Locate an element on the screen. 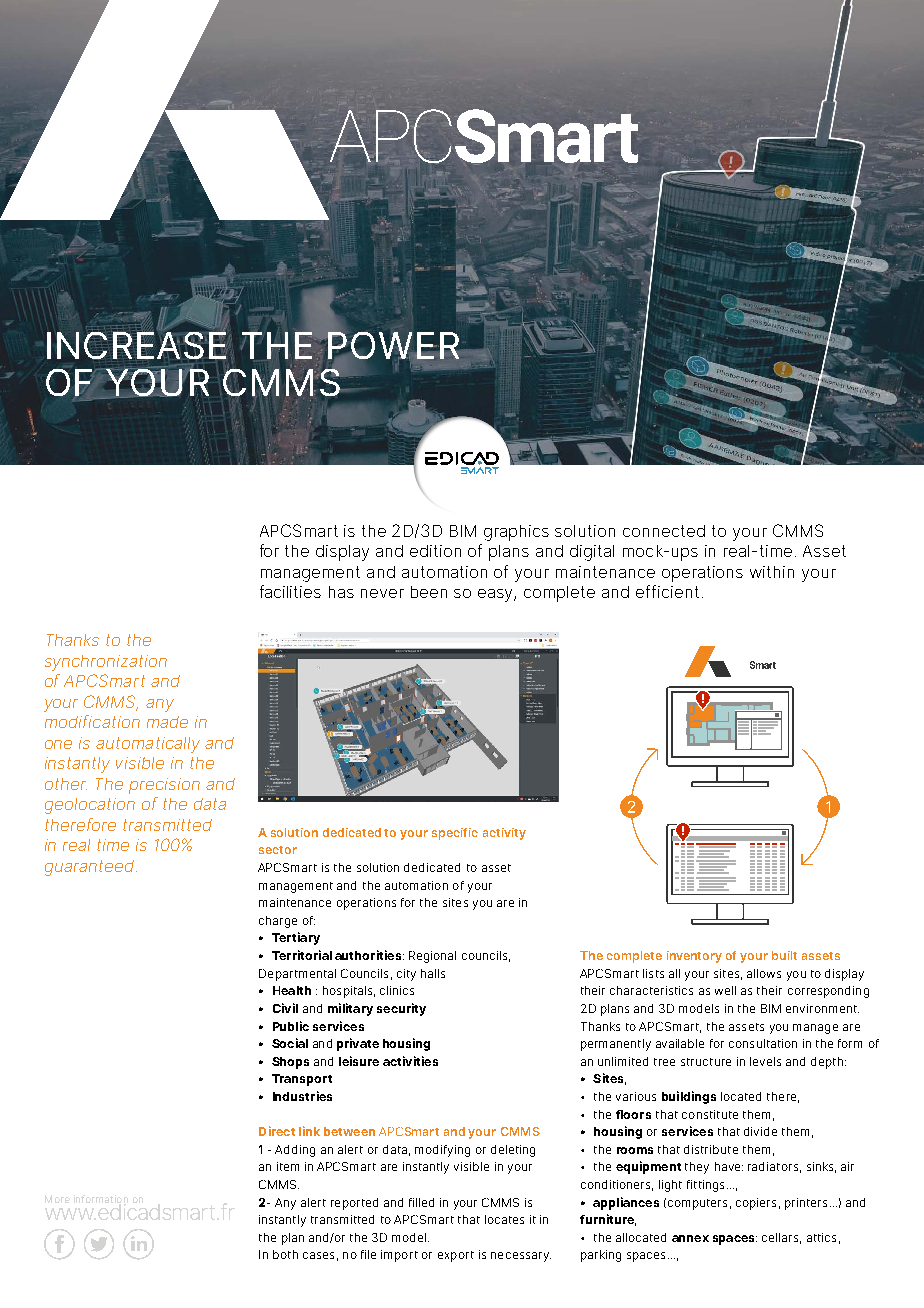 This screenshot has height=1308, width=924. graphics is located at coordinates (516, 533).
